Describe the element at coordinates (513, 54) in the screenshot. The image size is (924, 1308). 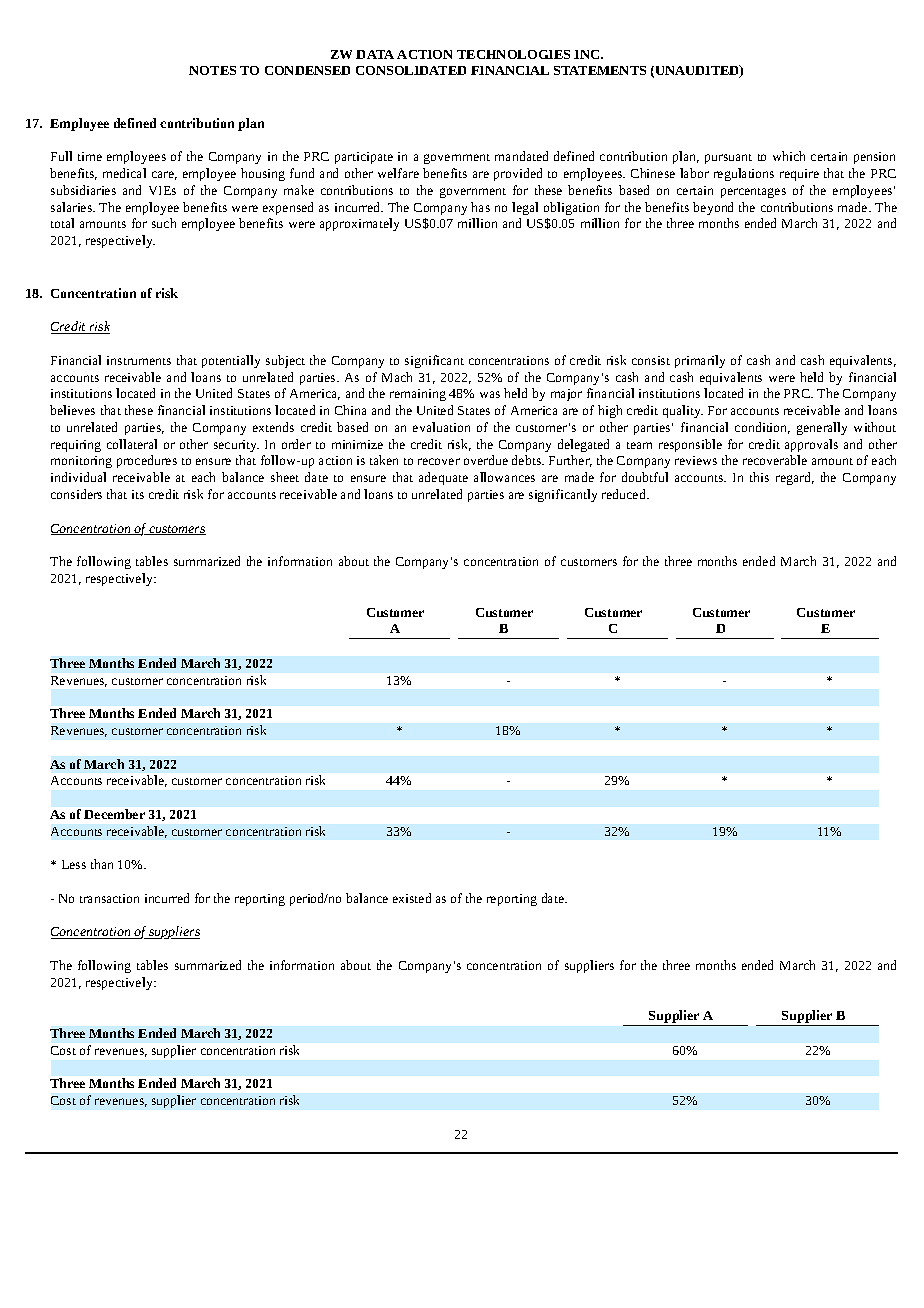
I see `TECHNOLOGIES` at that location.
